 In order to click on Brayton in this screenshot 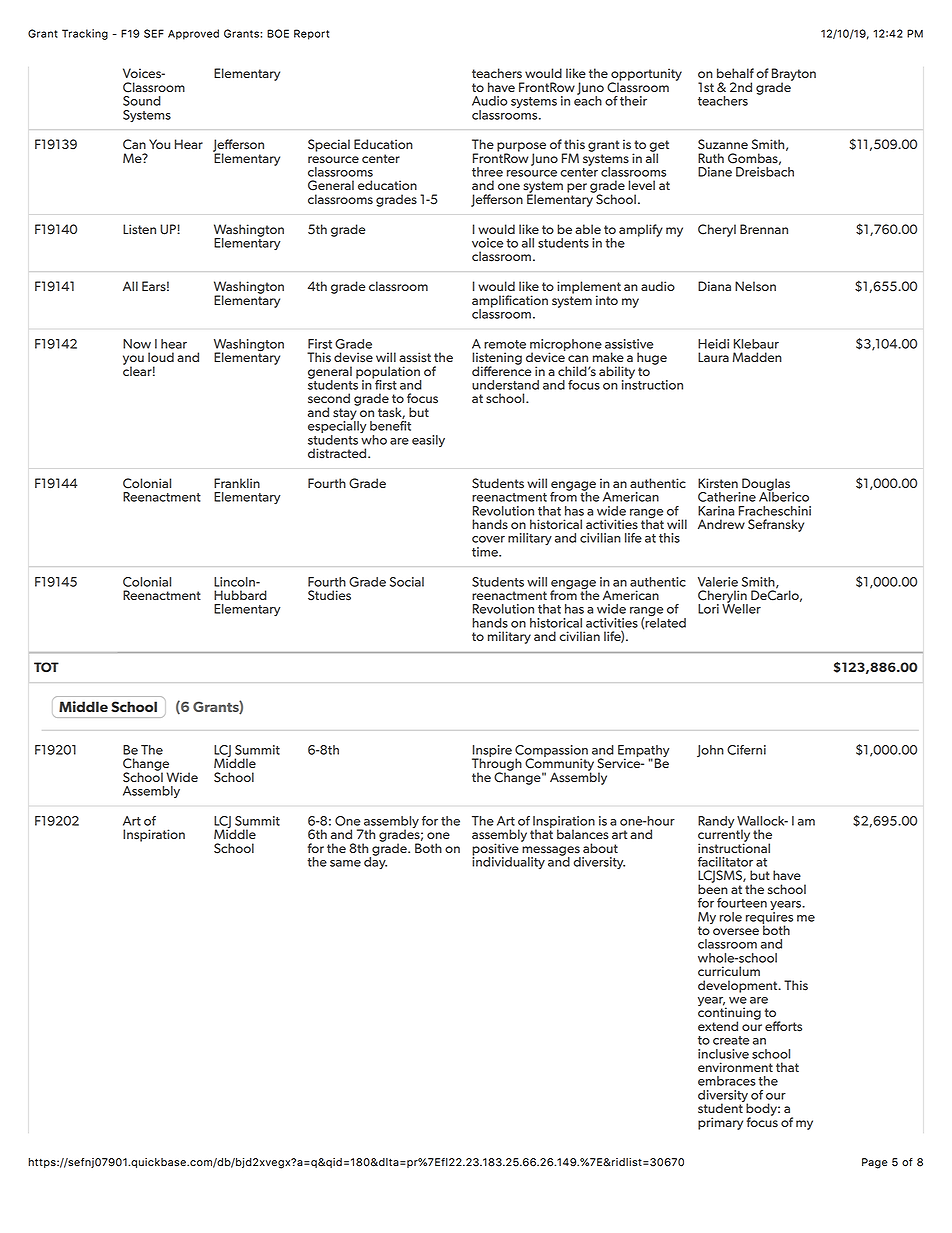, I will do `click(794, 75)`.
